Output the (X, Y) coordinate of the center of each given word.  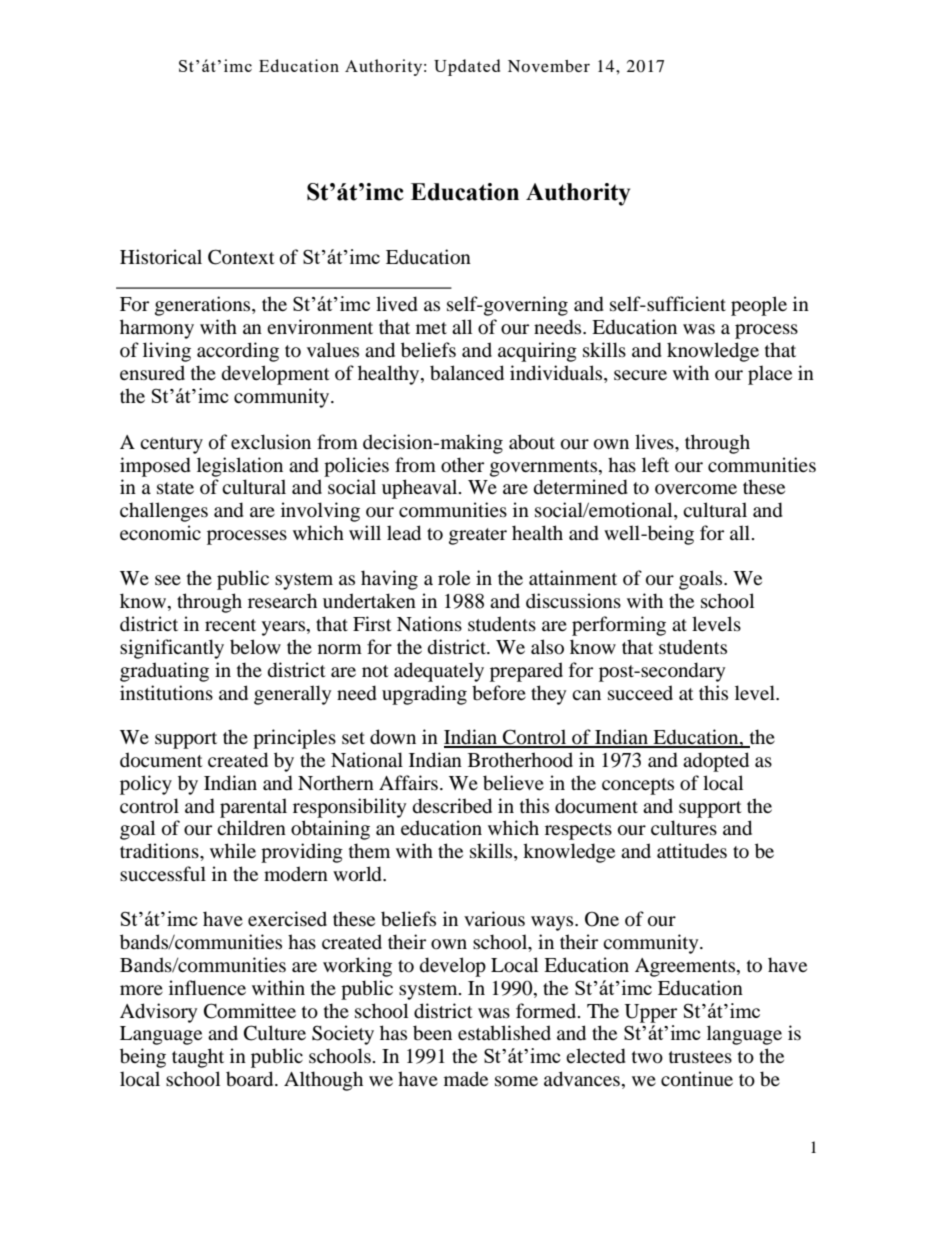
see (168, 580)
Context (241, 257)
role (454, 578)
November (549, 66)
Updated (467, 67)
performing (619, 626)
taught (198, 1058)
